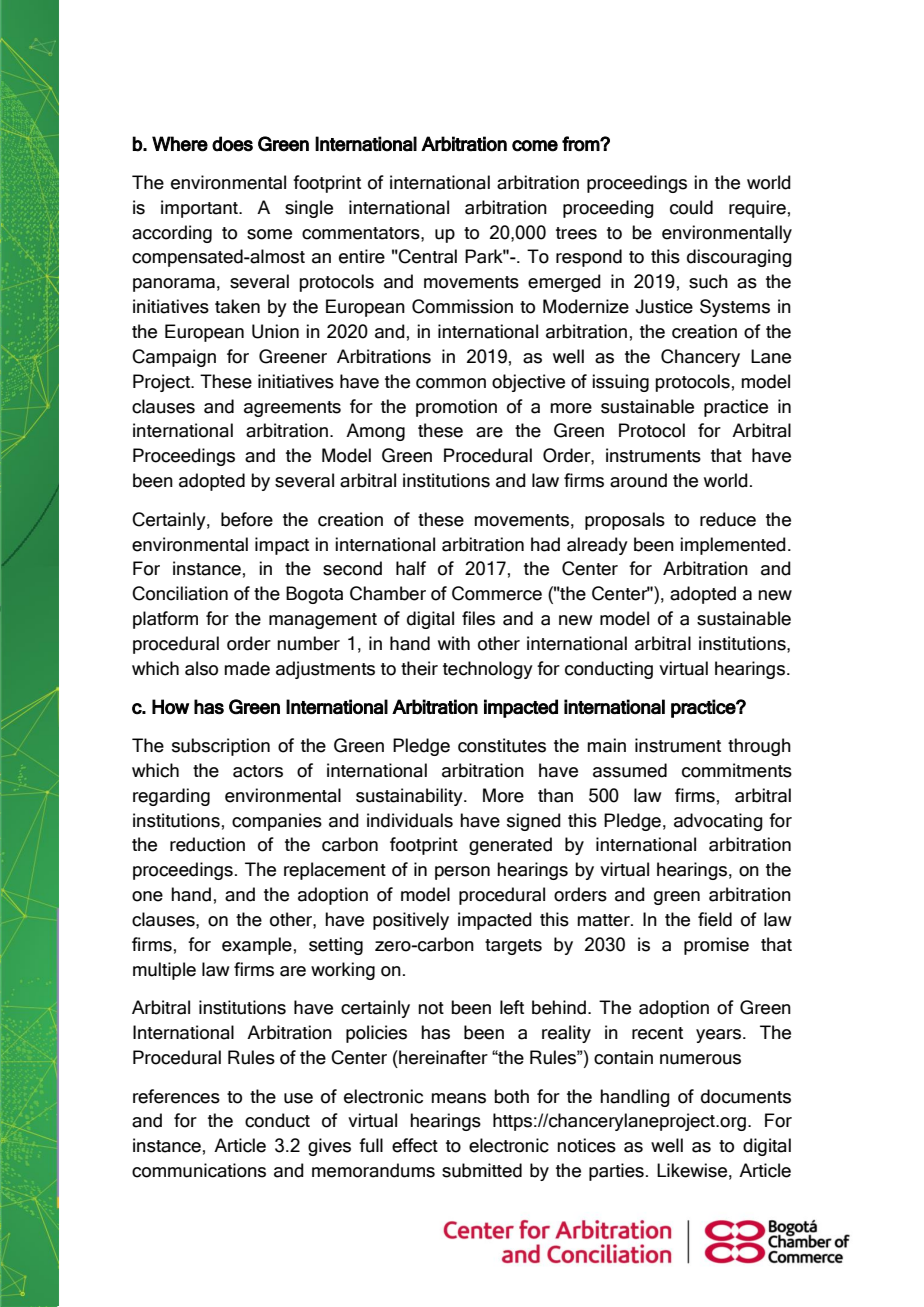 This screenshot has height=1307, width=924. Describe the element at coordinates (737, 770) in the screenshot. I see `commitments` at that location.
